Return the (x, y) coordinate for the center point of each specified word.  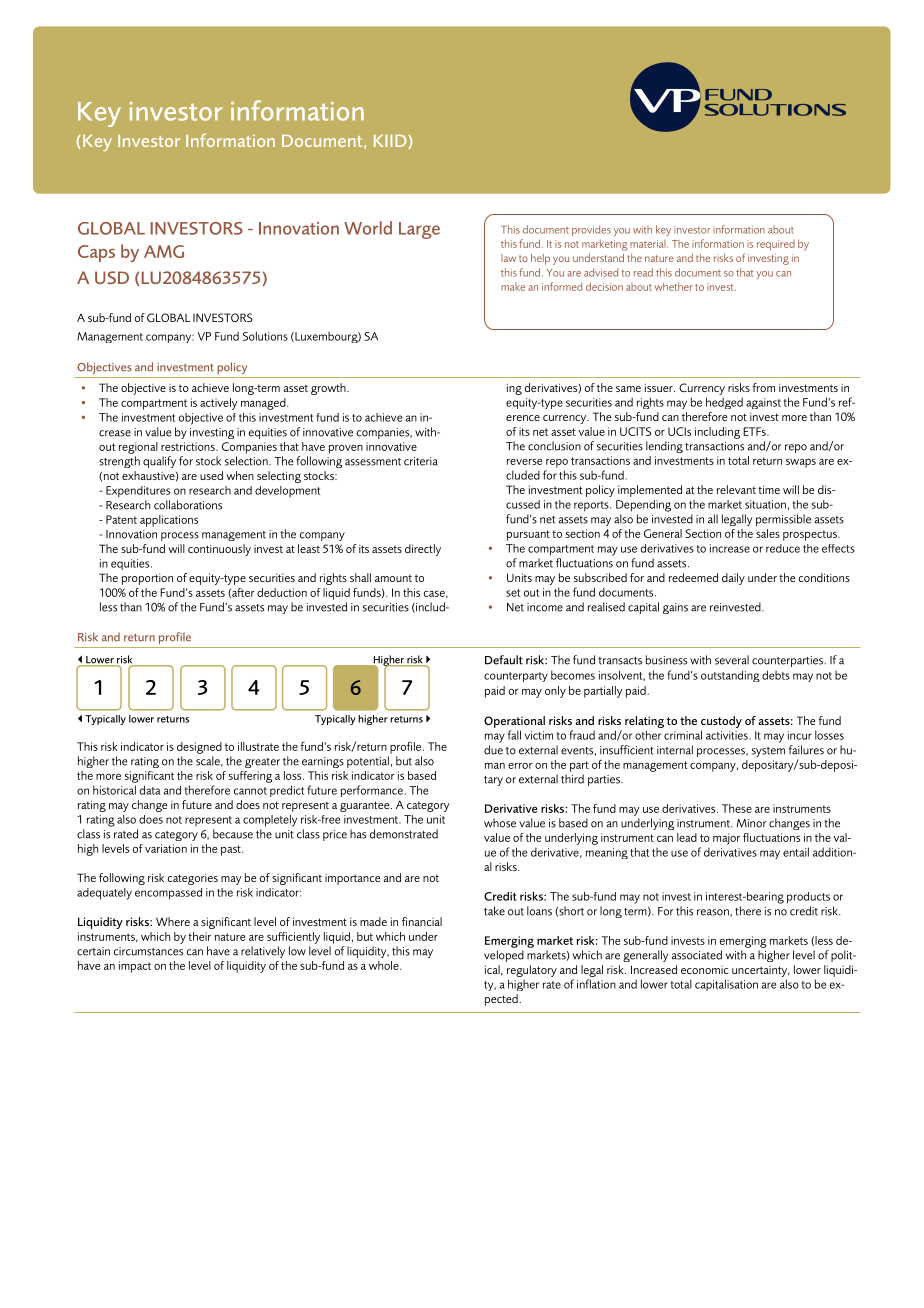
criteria (421, 461)
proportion (147, 579)
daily (733, 579)
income (545, 607)
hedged (724, 403)
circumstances (148, 951)
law (508, 258)
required (776, 245)
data (150, 790)
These (737, 808)
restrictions (189, 446)
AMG (164, 251)
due (493, 750)
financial (422, 921)
